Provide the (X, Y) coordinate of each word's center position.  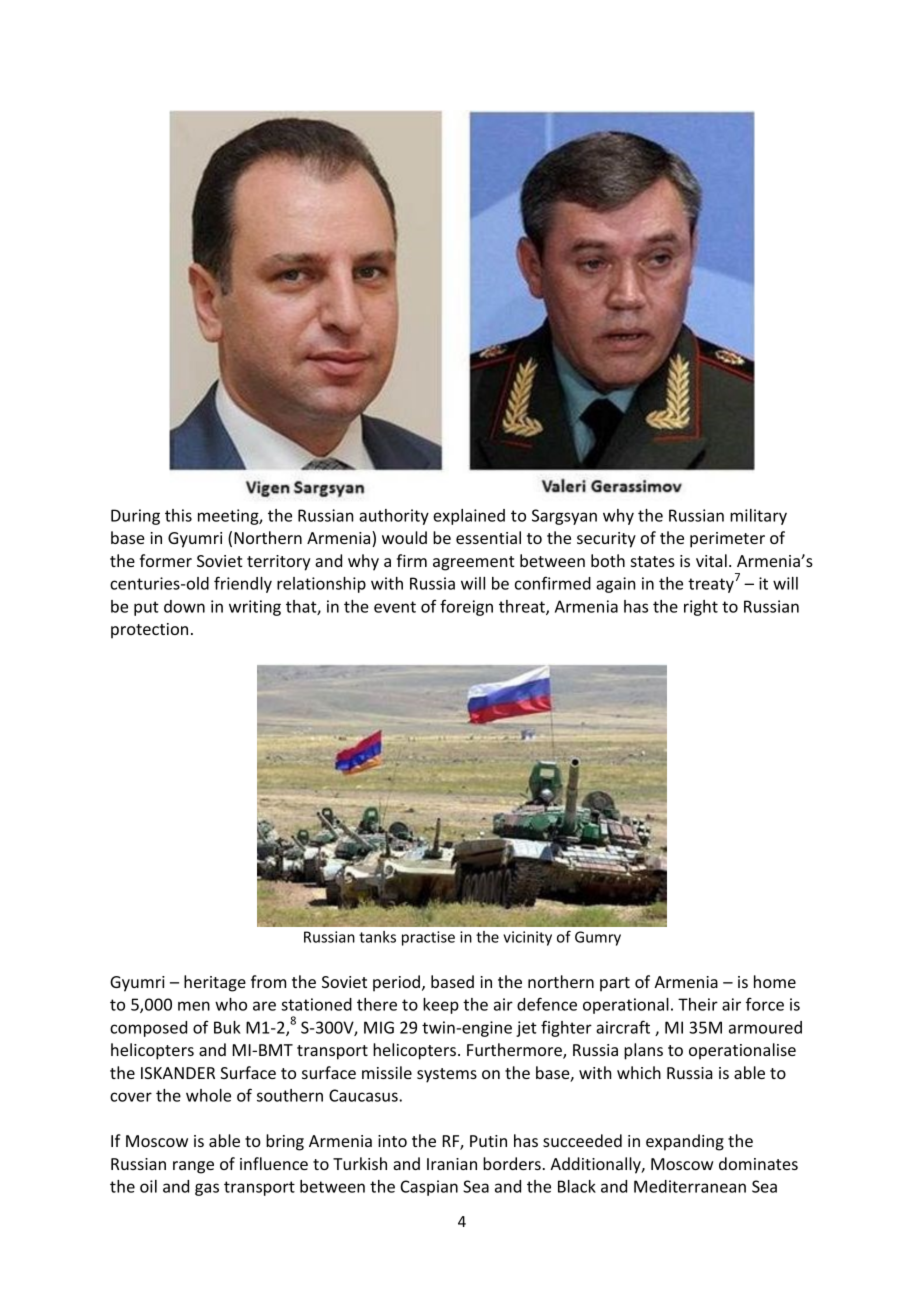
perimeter (727, 540)
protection (149, 631)
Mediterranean (690, 1186)
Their (698, 1004)
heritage (215, 983)
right (701, 608)
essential (488, 537)
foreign (466, 607)
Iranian (452, 1164)
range (193, 1167)
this (178, 515)
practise (428, 938)
